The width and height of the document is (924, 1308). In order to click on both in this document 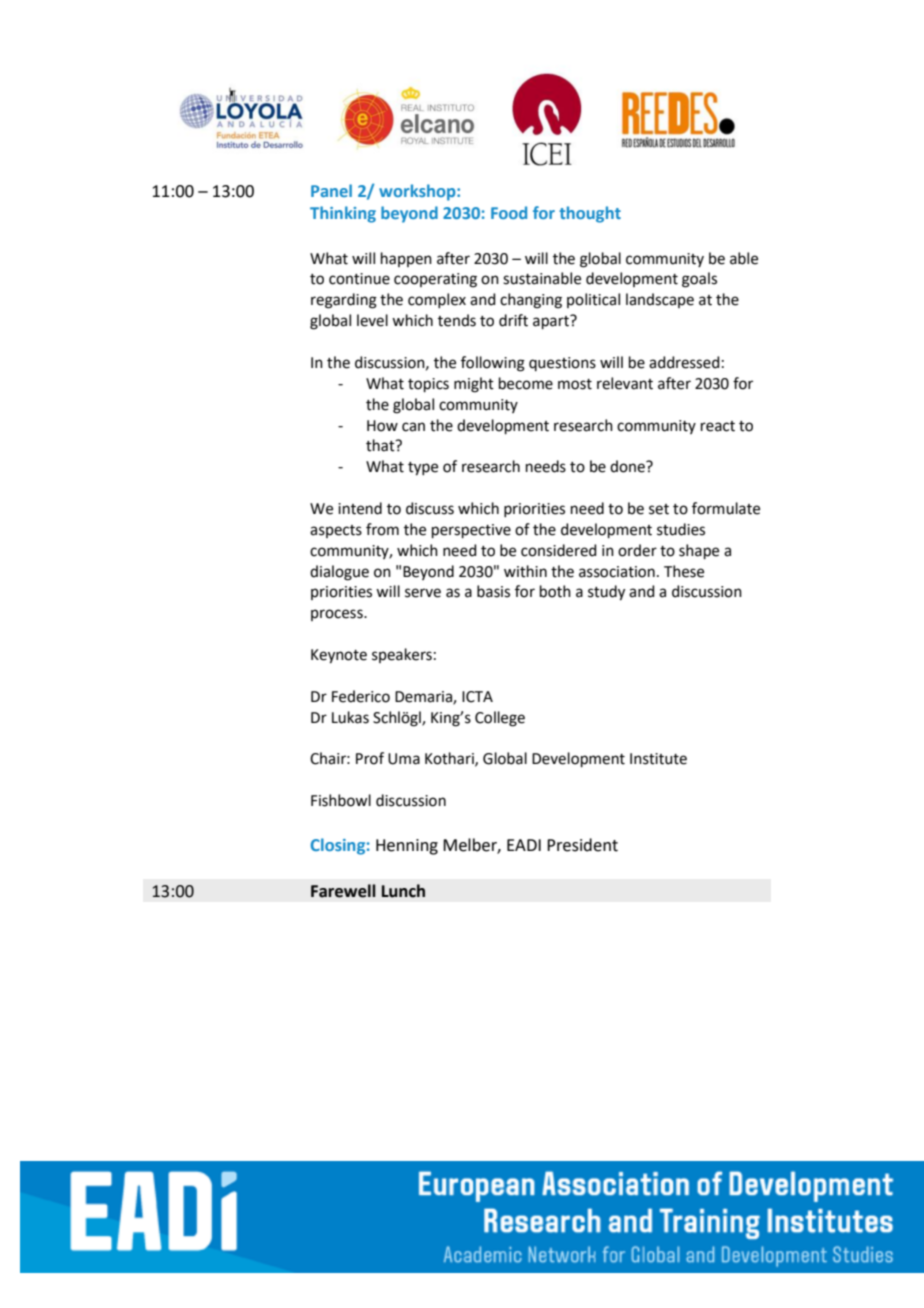, I will do `click(555, 591)`.
